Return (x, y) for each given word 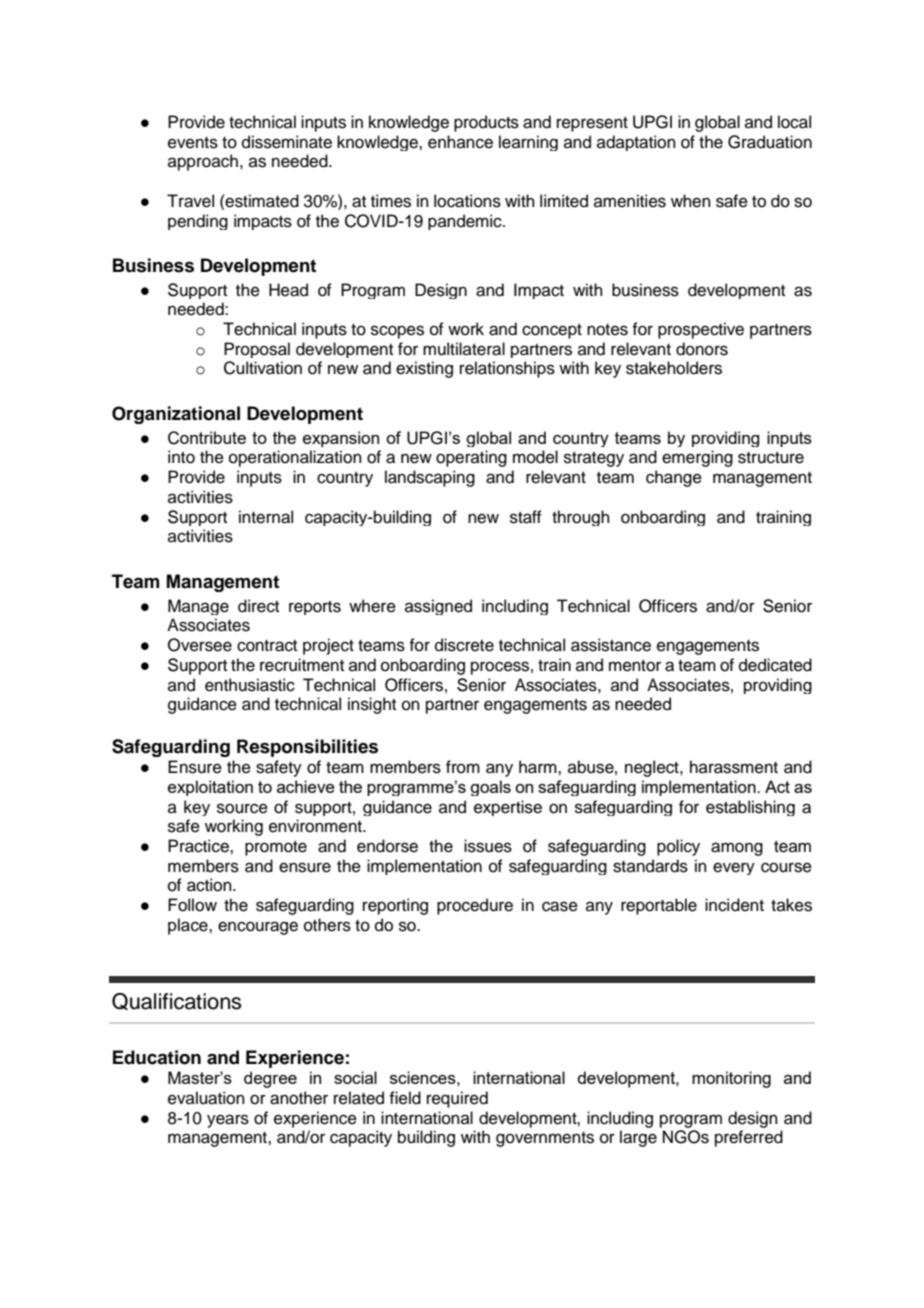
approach (203, 162)
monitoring (731, 1079)
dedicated (775, 665)
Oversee (200, 645)
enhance (460, 142)
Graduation (770, 142)
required (457, 1099)
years (228, 1121)
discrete (464, 645)
